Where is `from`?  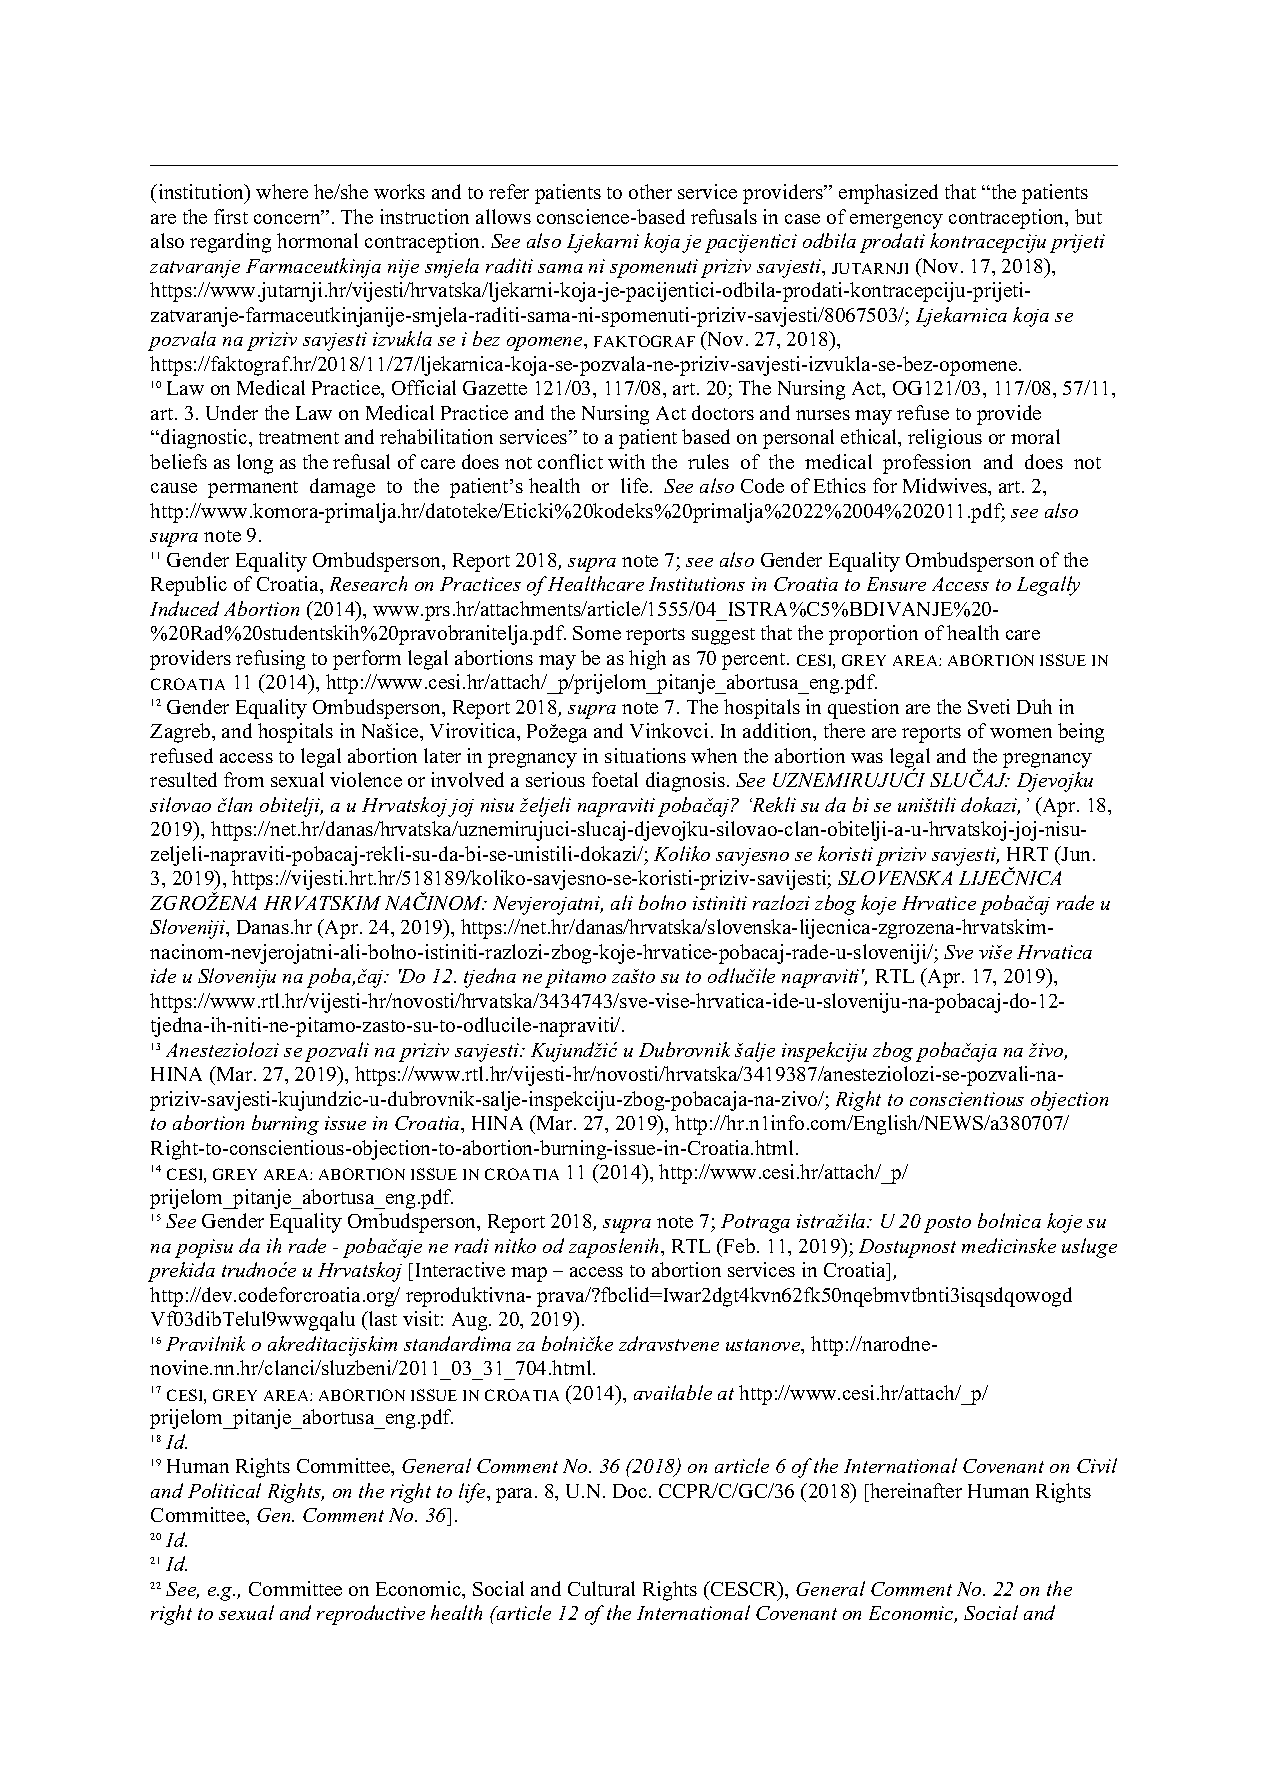 from is located at coordinates (244, 779).
